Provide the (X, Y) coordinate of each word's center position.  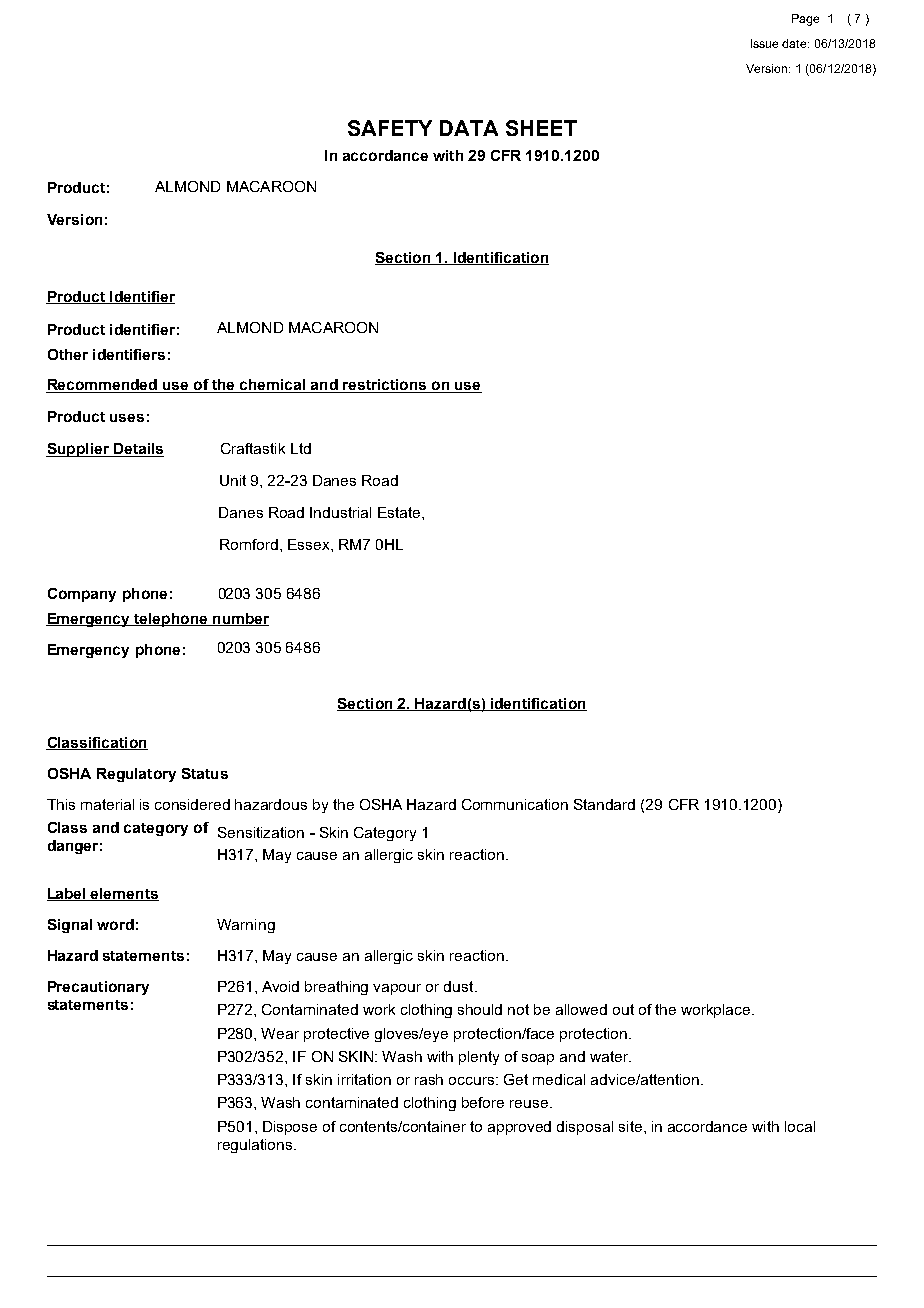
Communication (515, 804)
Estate (400, 512)
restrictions (385, 386)
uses (127, 418)
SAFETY (390, 128)
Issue (764, 43)
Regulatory (136, 775)
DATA (469, 128)
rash (429, 1079)
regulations (256, 1146)
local (800, 1126)
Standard (604, 804)
